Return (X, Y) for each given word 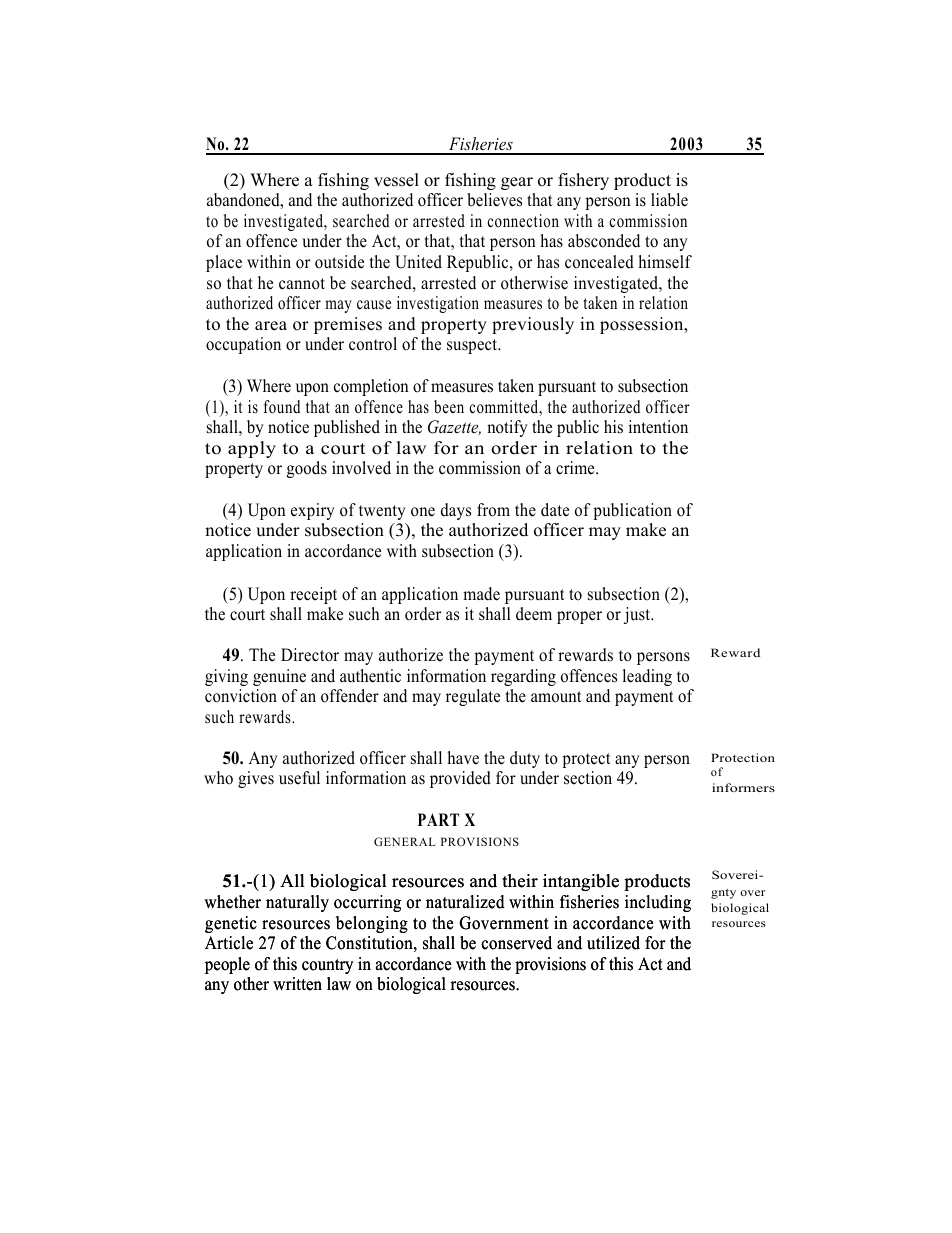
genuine (279, 677)
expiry (313, 511)
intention (658, 427)
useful (299, 778)
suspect (473, 346)
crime (576, 468)
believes (494, 200)
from (493, 510)
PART (438, 819)
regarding (523, 677)
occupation (243, 345)
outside (339, 262)
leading (647, 677)
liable (669, 200)
